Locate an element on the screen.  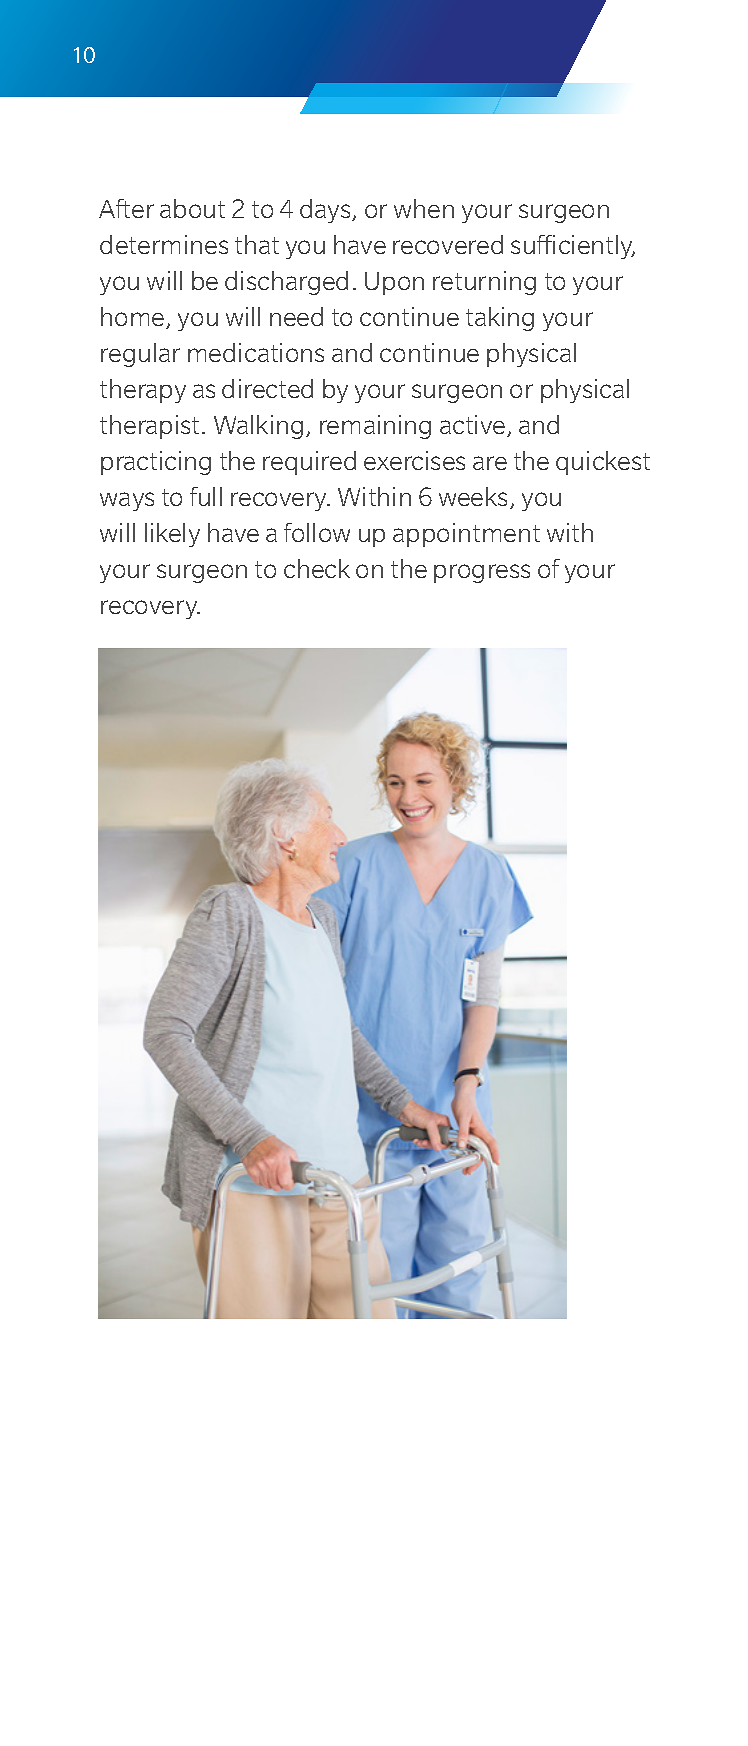
taking is located at coordinates (500, 319).
